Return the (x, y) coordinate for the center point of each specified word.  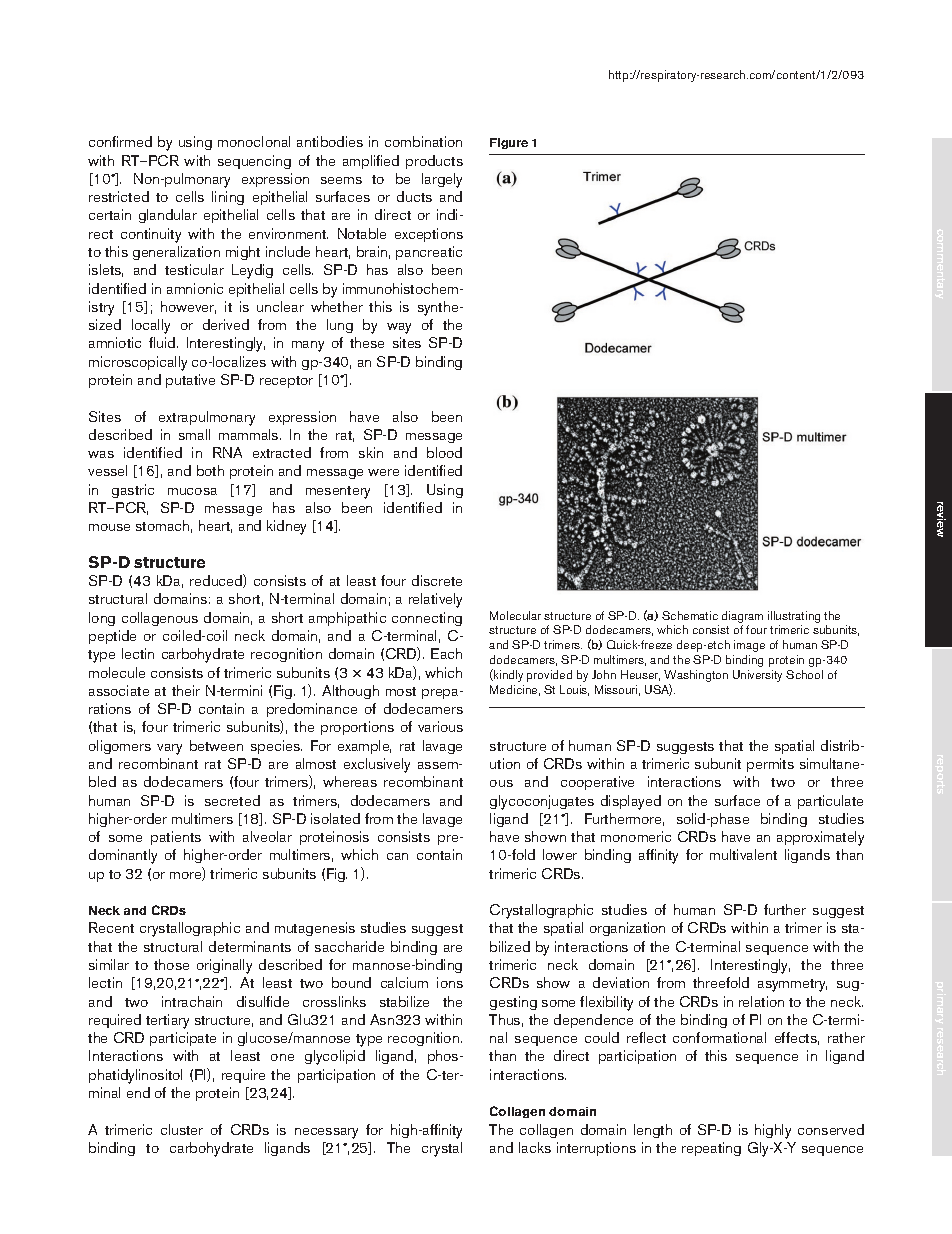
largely (442, 180)
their (186, 690)
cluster (182, 1129)
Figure (509, 143)
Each (446, 653)
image (749, 646)
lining (228, 198)
